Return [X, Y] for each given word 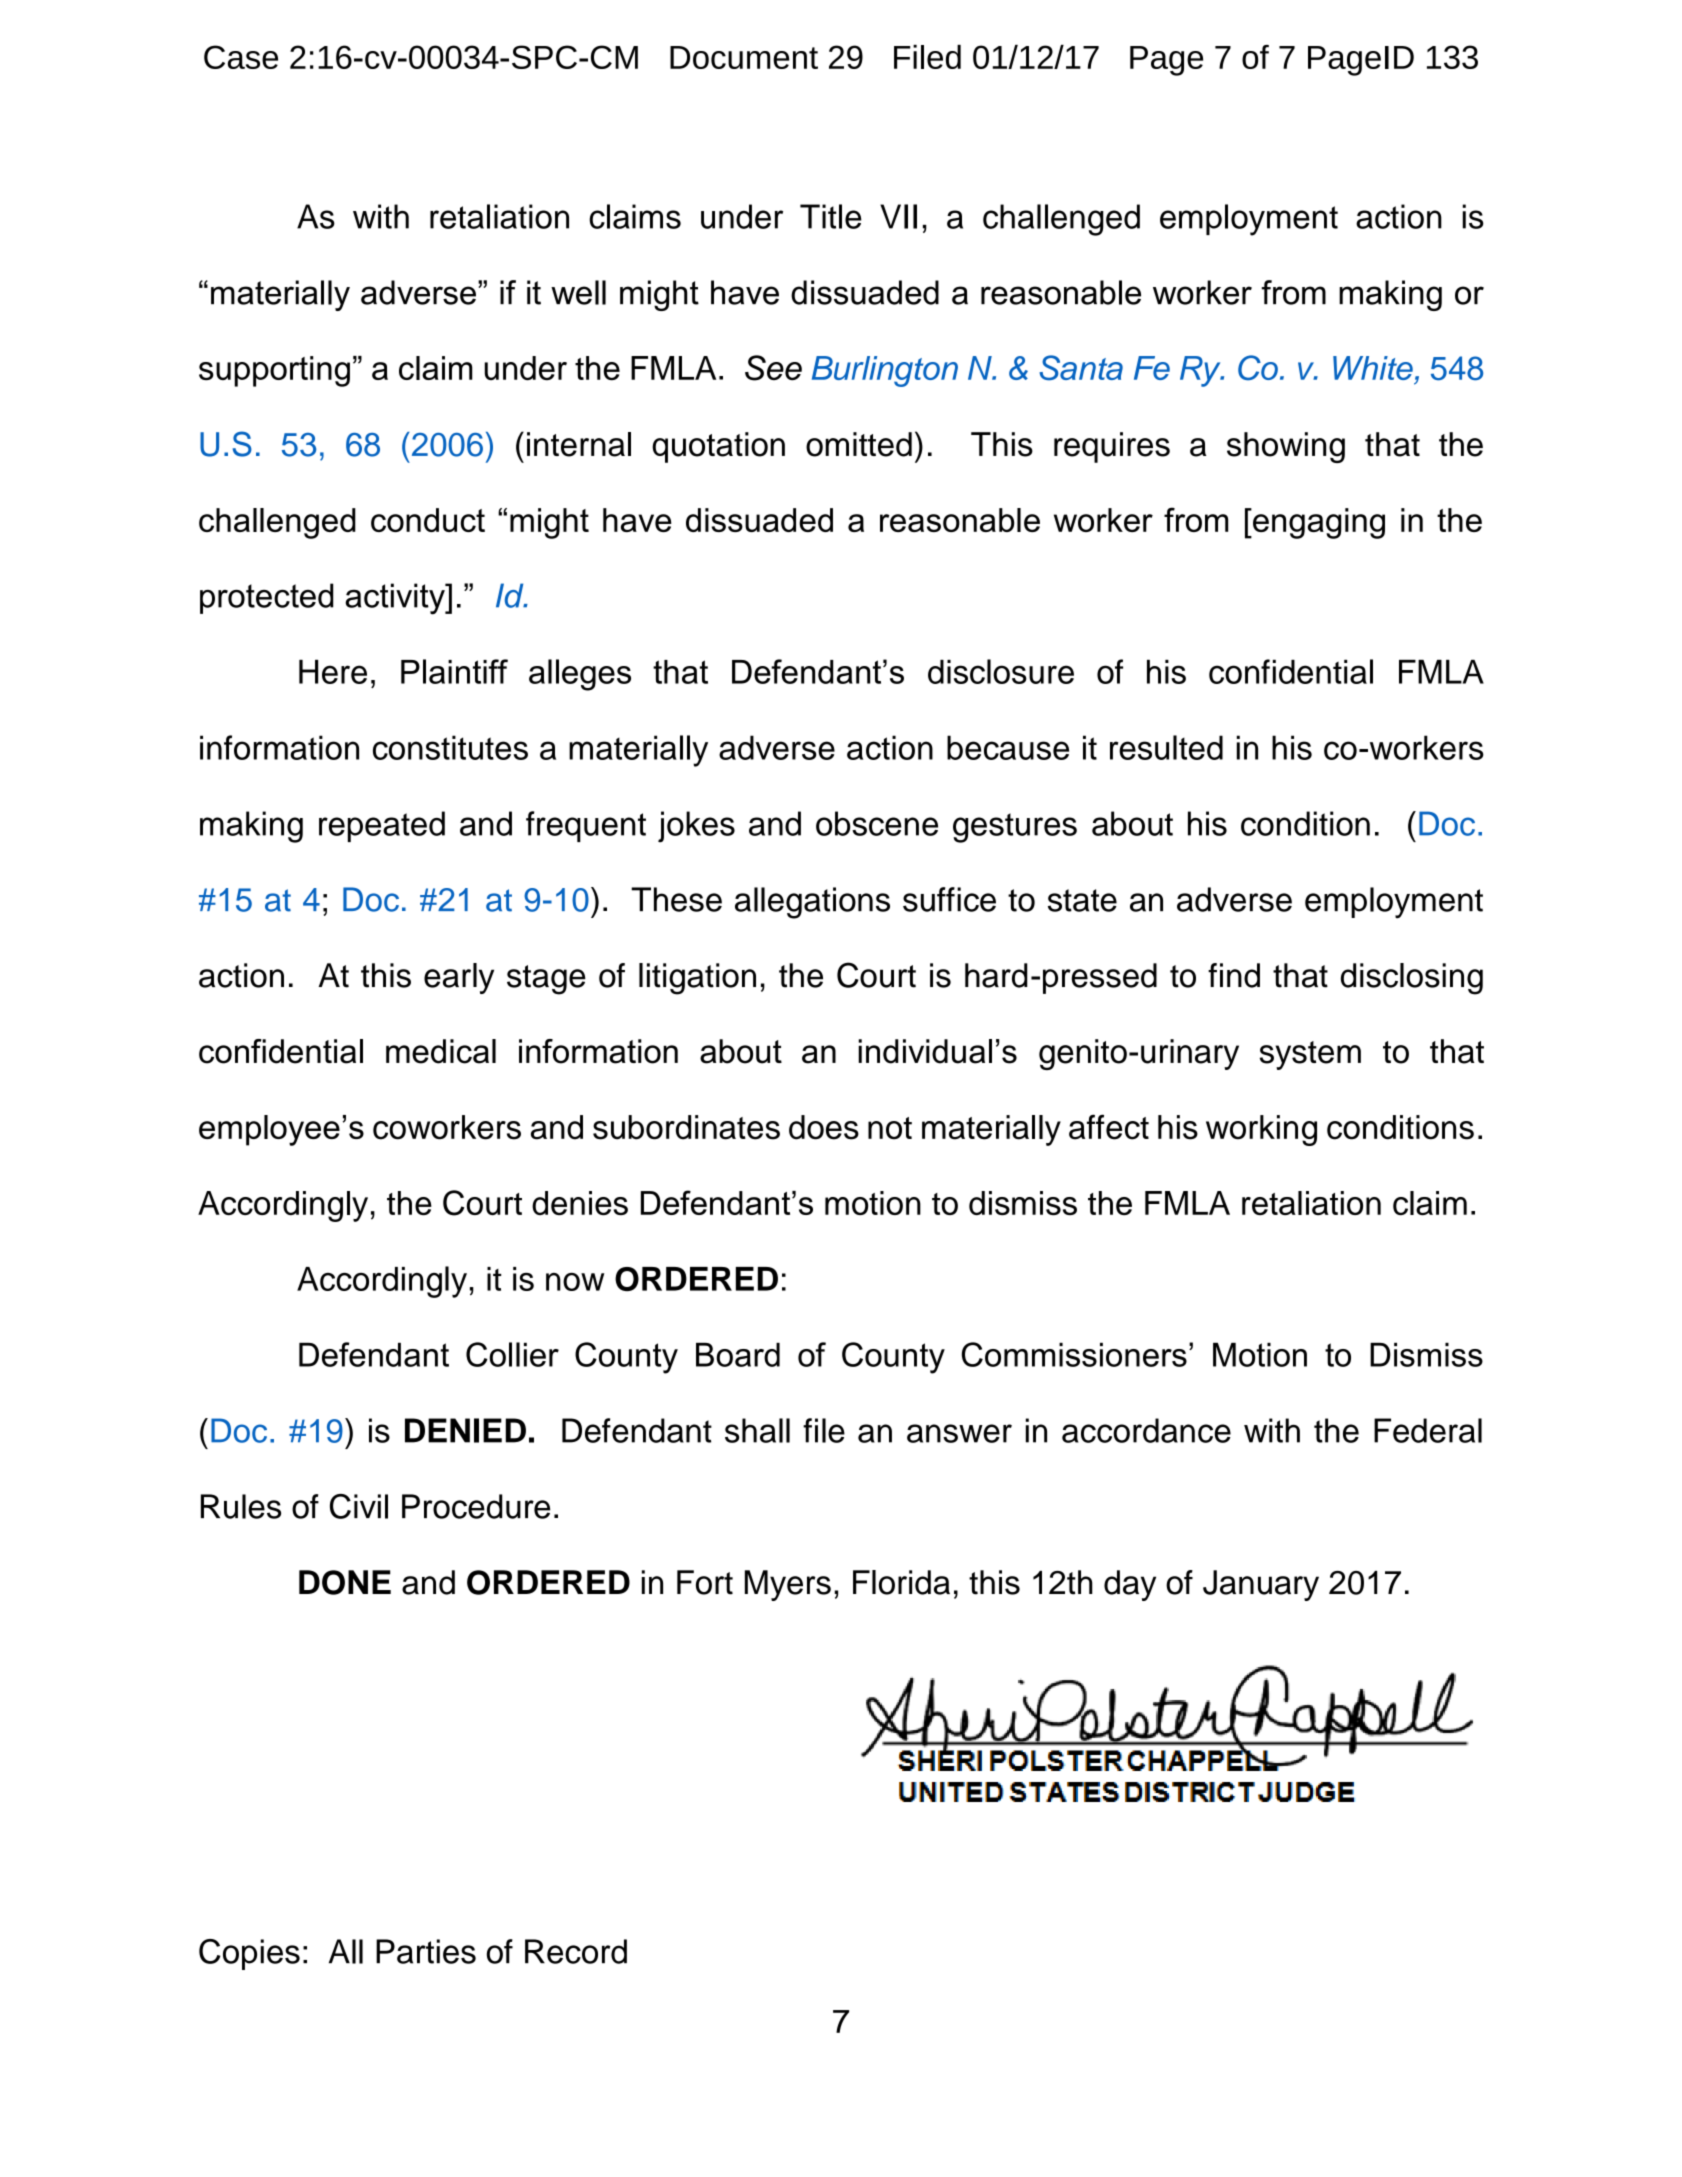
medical [441, 1051]
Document [744, 57]
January [1261, 1585]
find [1234, 975]
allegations [812, 903]
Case [241, 57]
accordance [1146, 1430]
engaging [1318, 523]
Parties [426, 1951]
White [1373, 368]
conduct [428, 520]
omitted [859, 444]
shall [757, 1430]
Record [576, 1951]
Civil [359, 1506]
